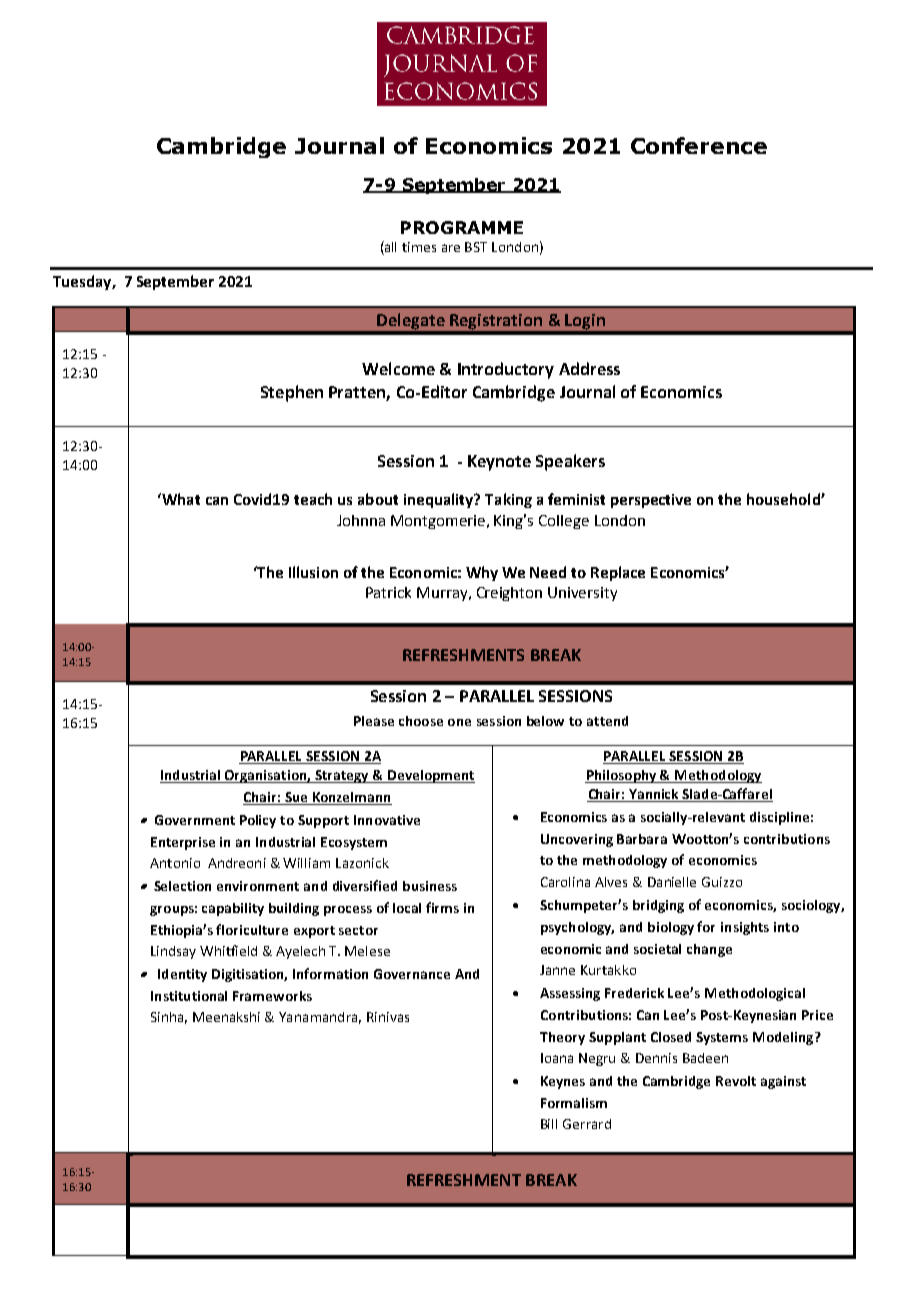  What do you see at coordinates (419, 247) in the screenshot?
I see `times` at bounding box center [419, 247].
